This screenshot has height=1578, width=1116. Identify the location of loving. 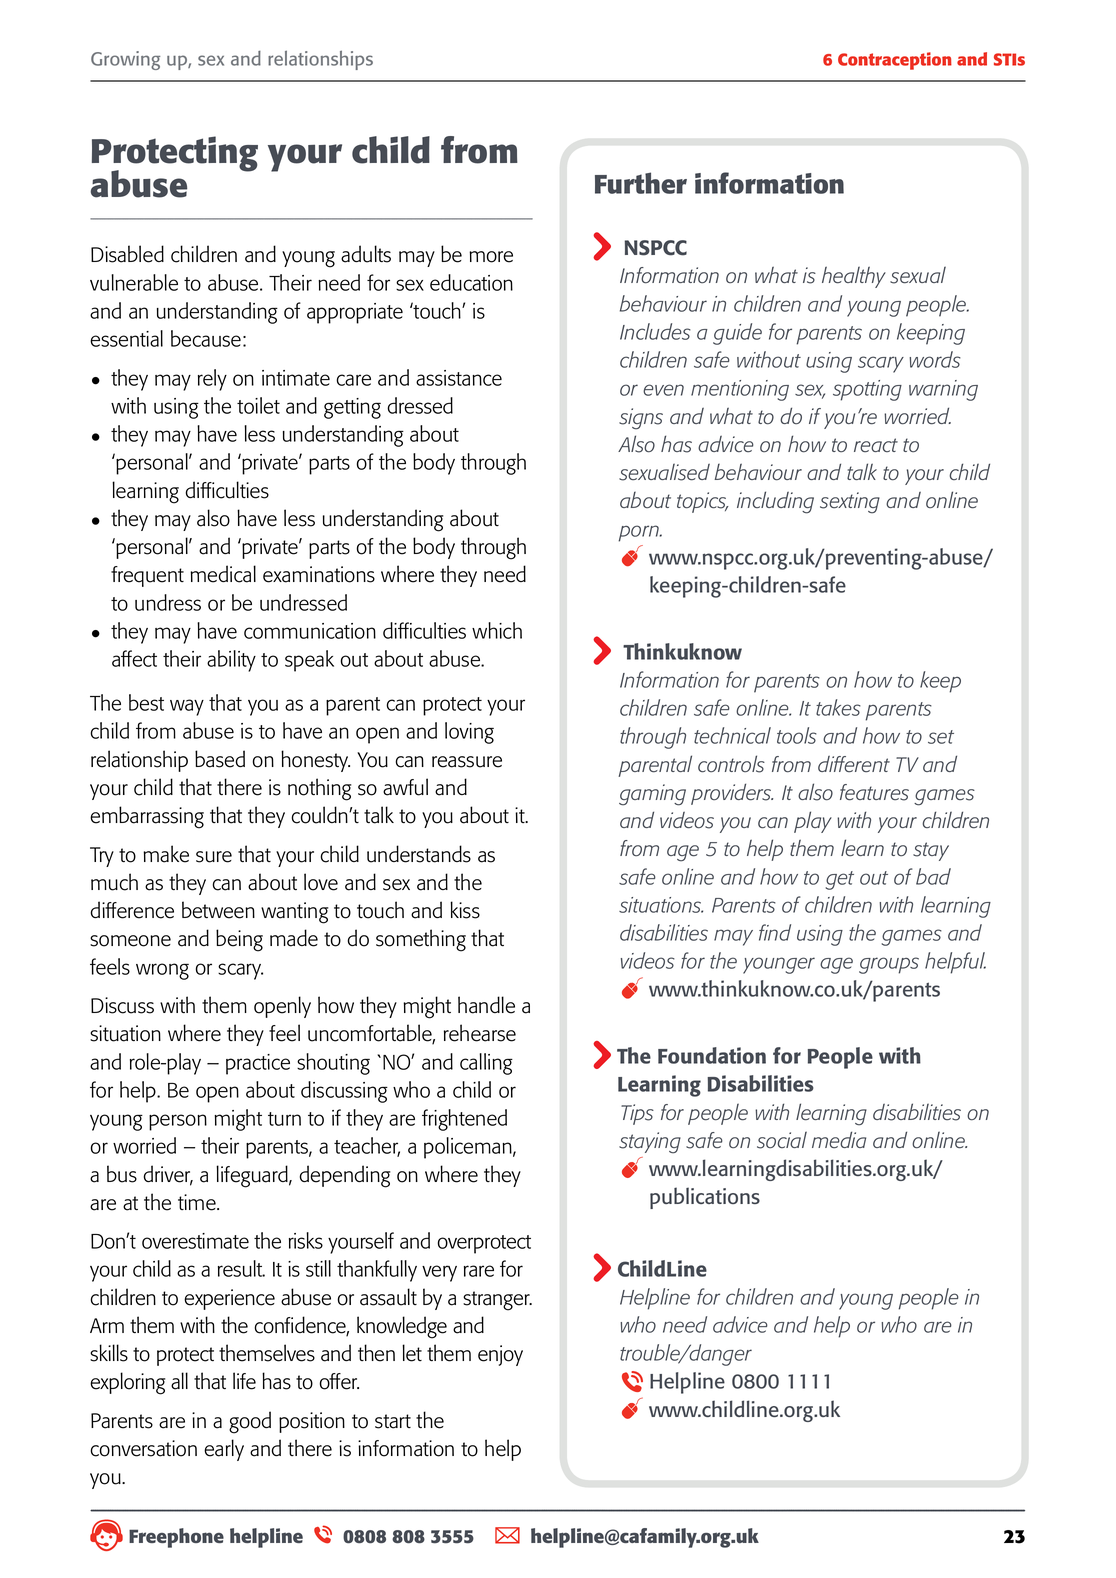
(469, 733).
